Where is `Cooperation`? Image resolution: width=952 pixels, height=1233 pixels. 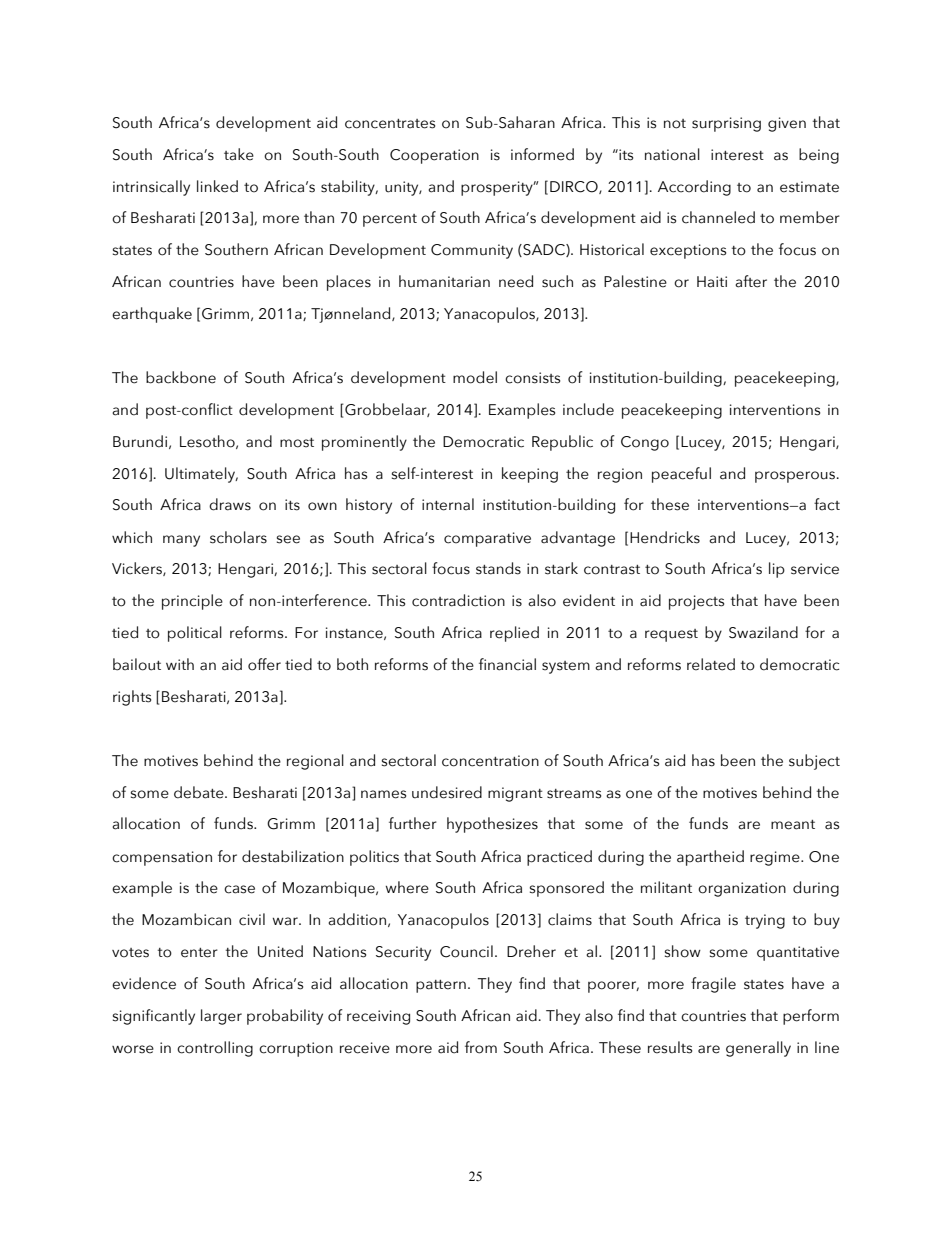 Cooperation is located at coordinates (434, 156).
